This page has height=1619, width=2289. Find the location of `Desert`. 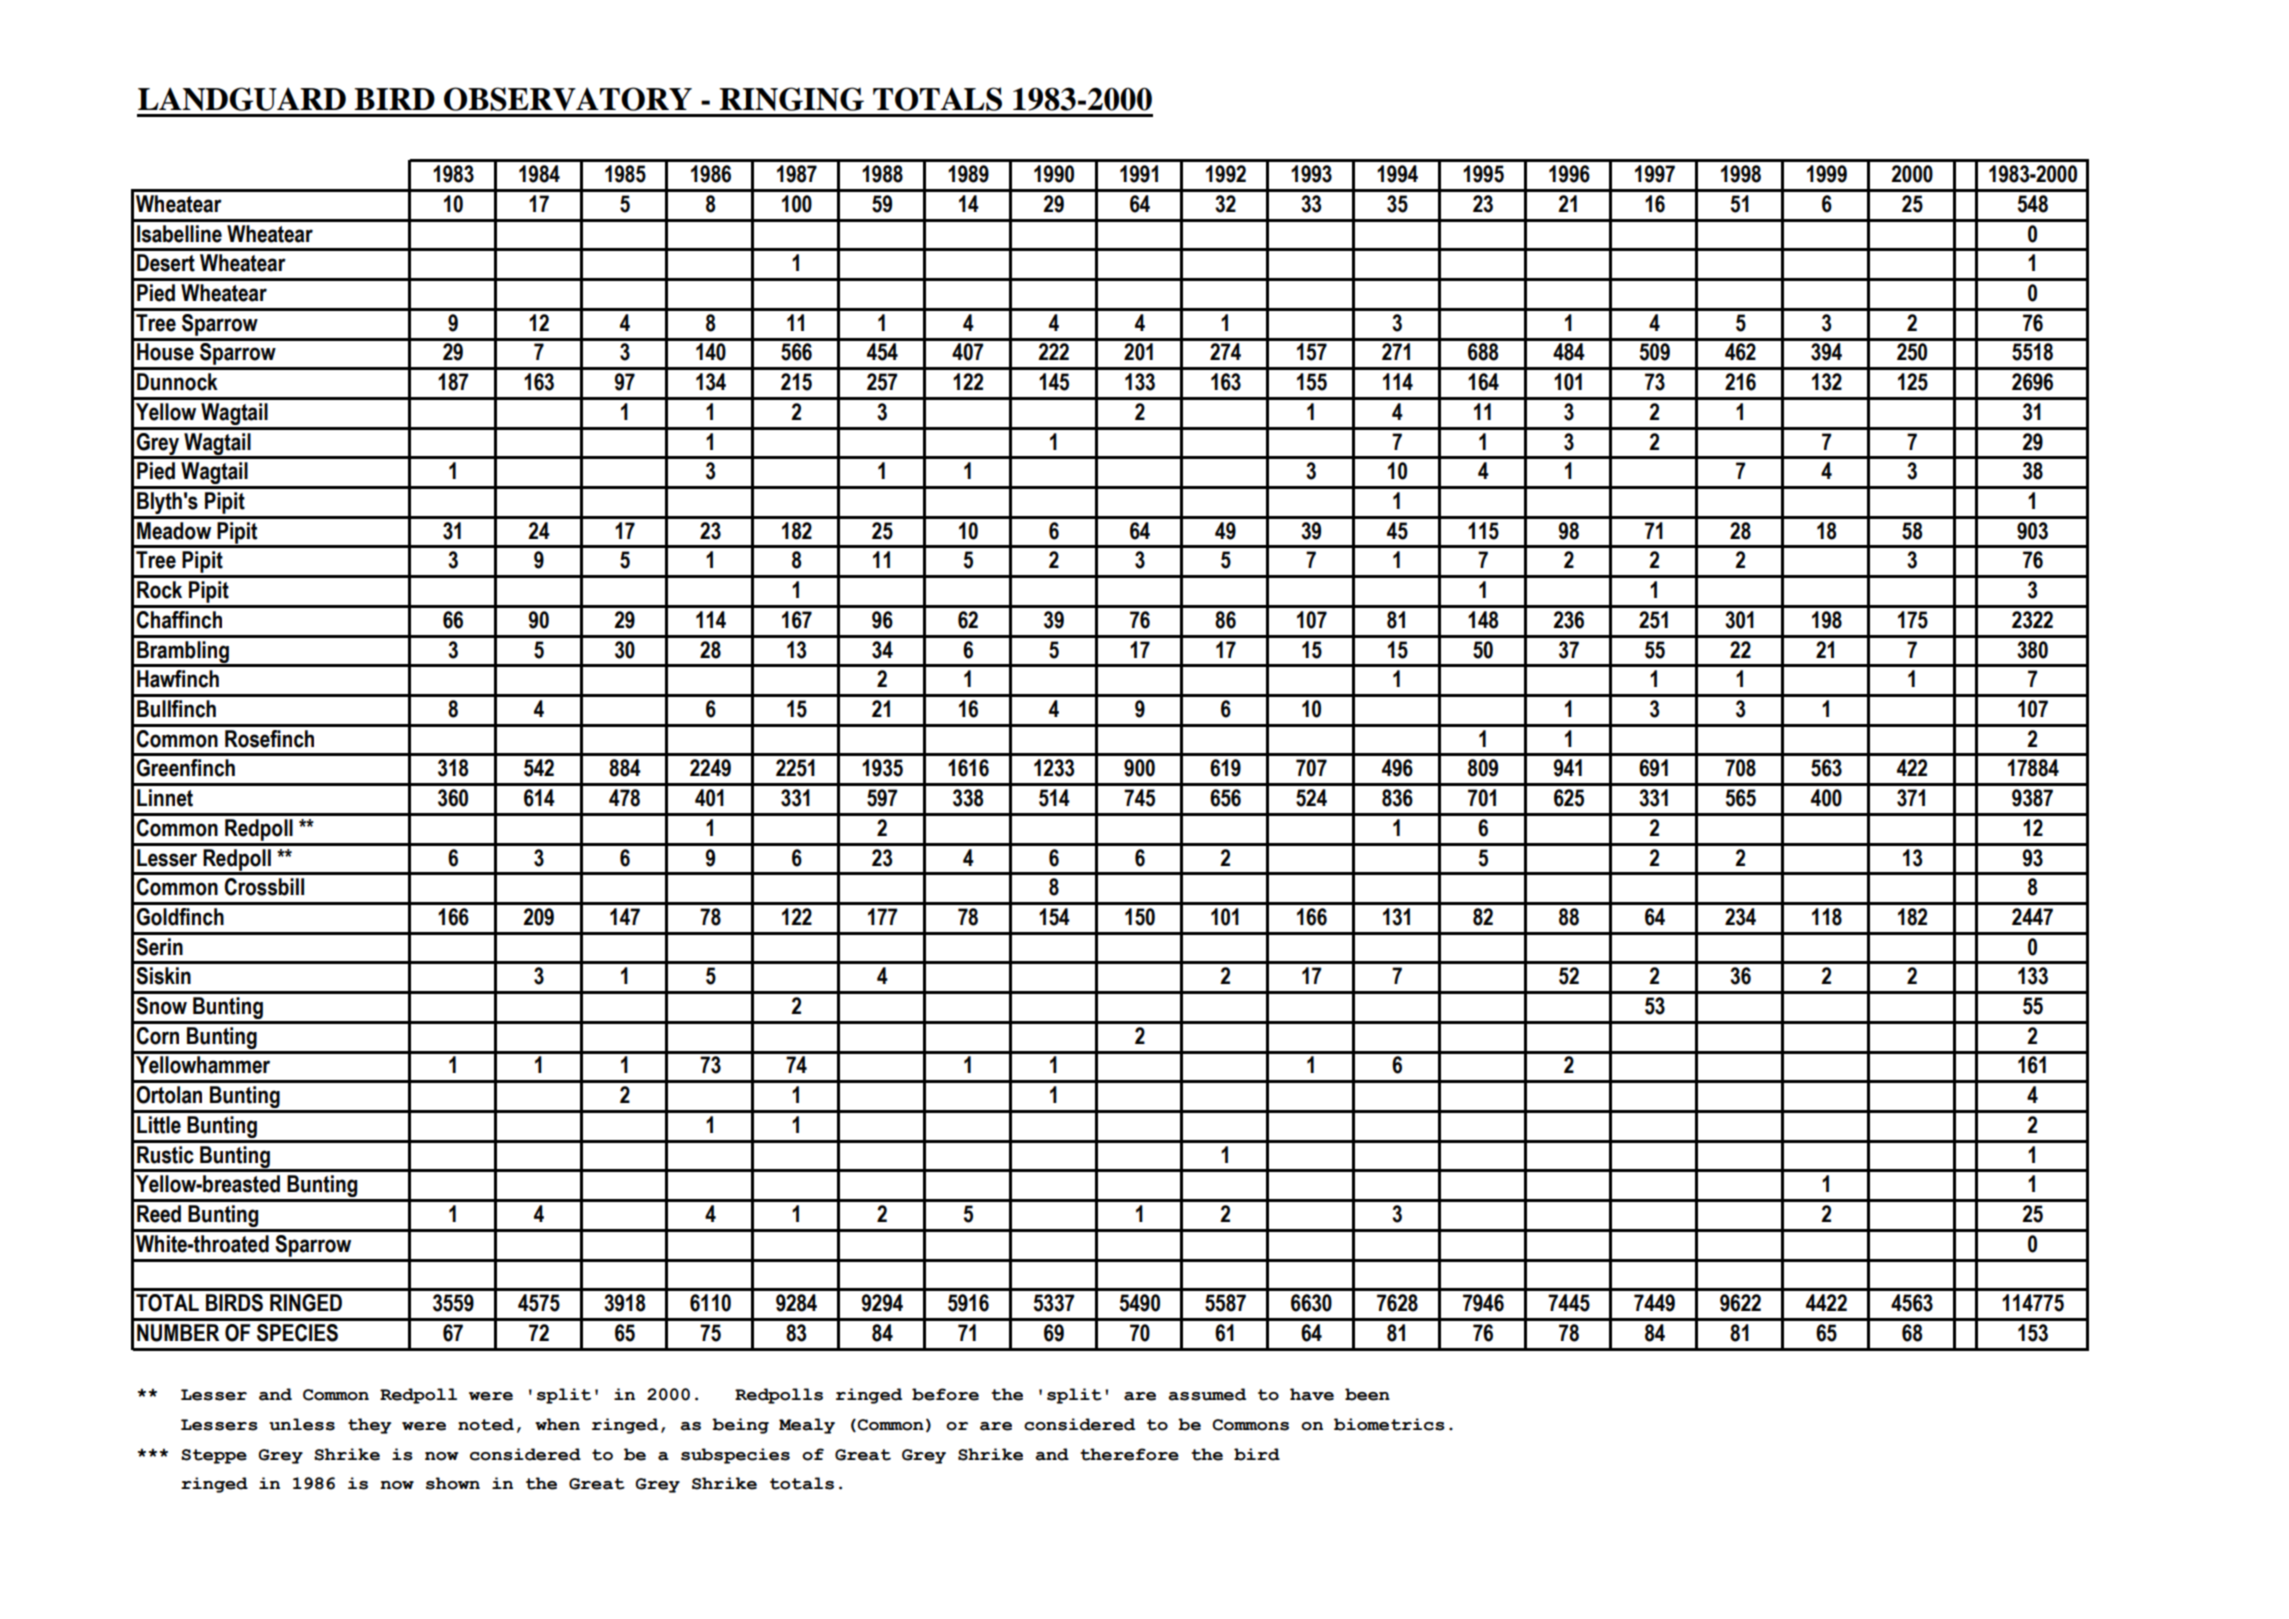

Desert is located at coordinates (166, 263).
